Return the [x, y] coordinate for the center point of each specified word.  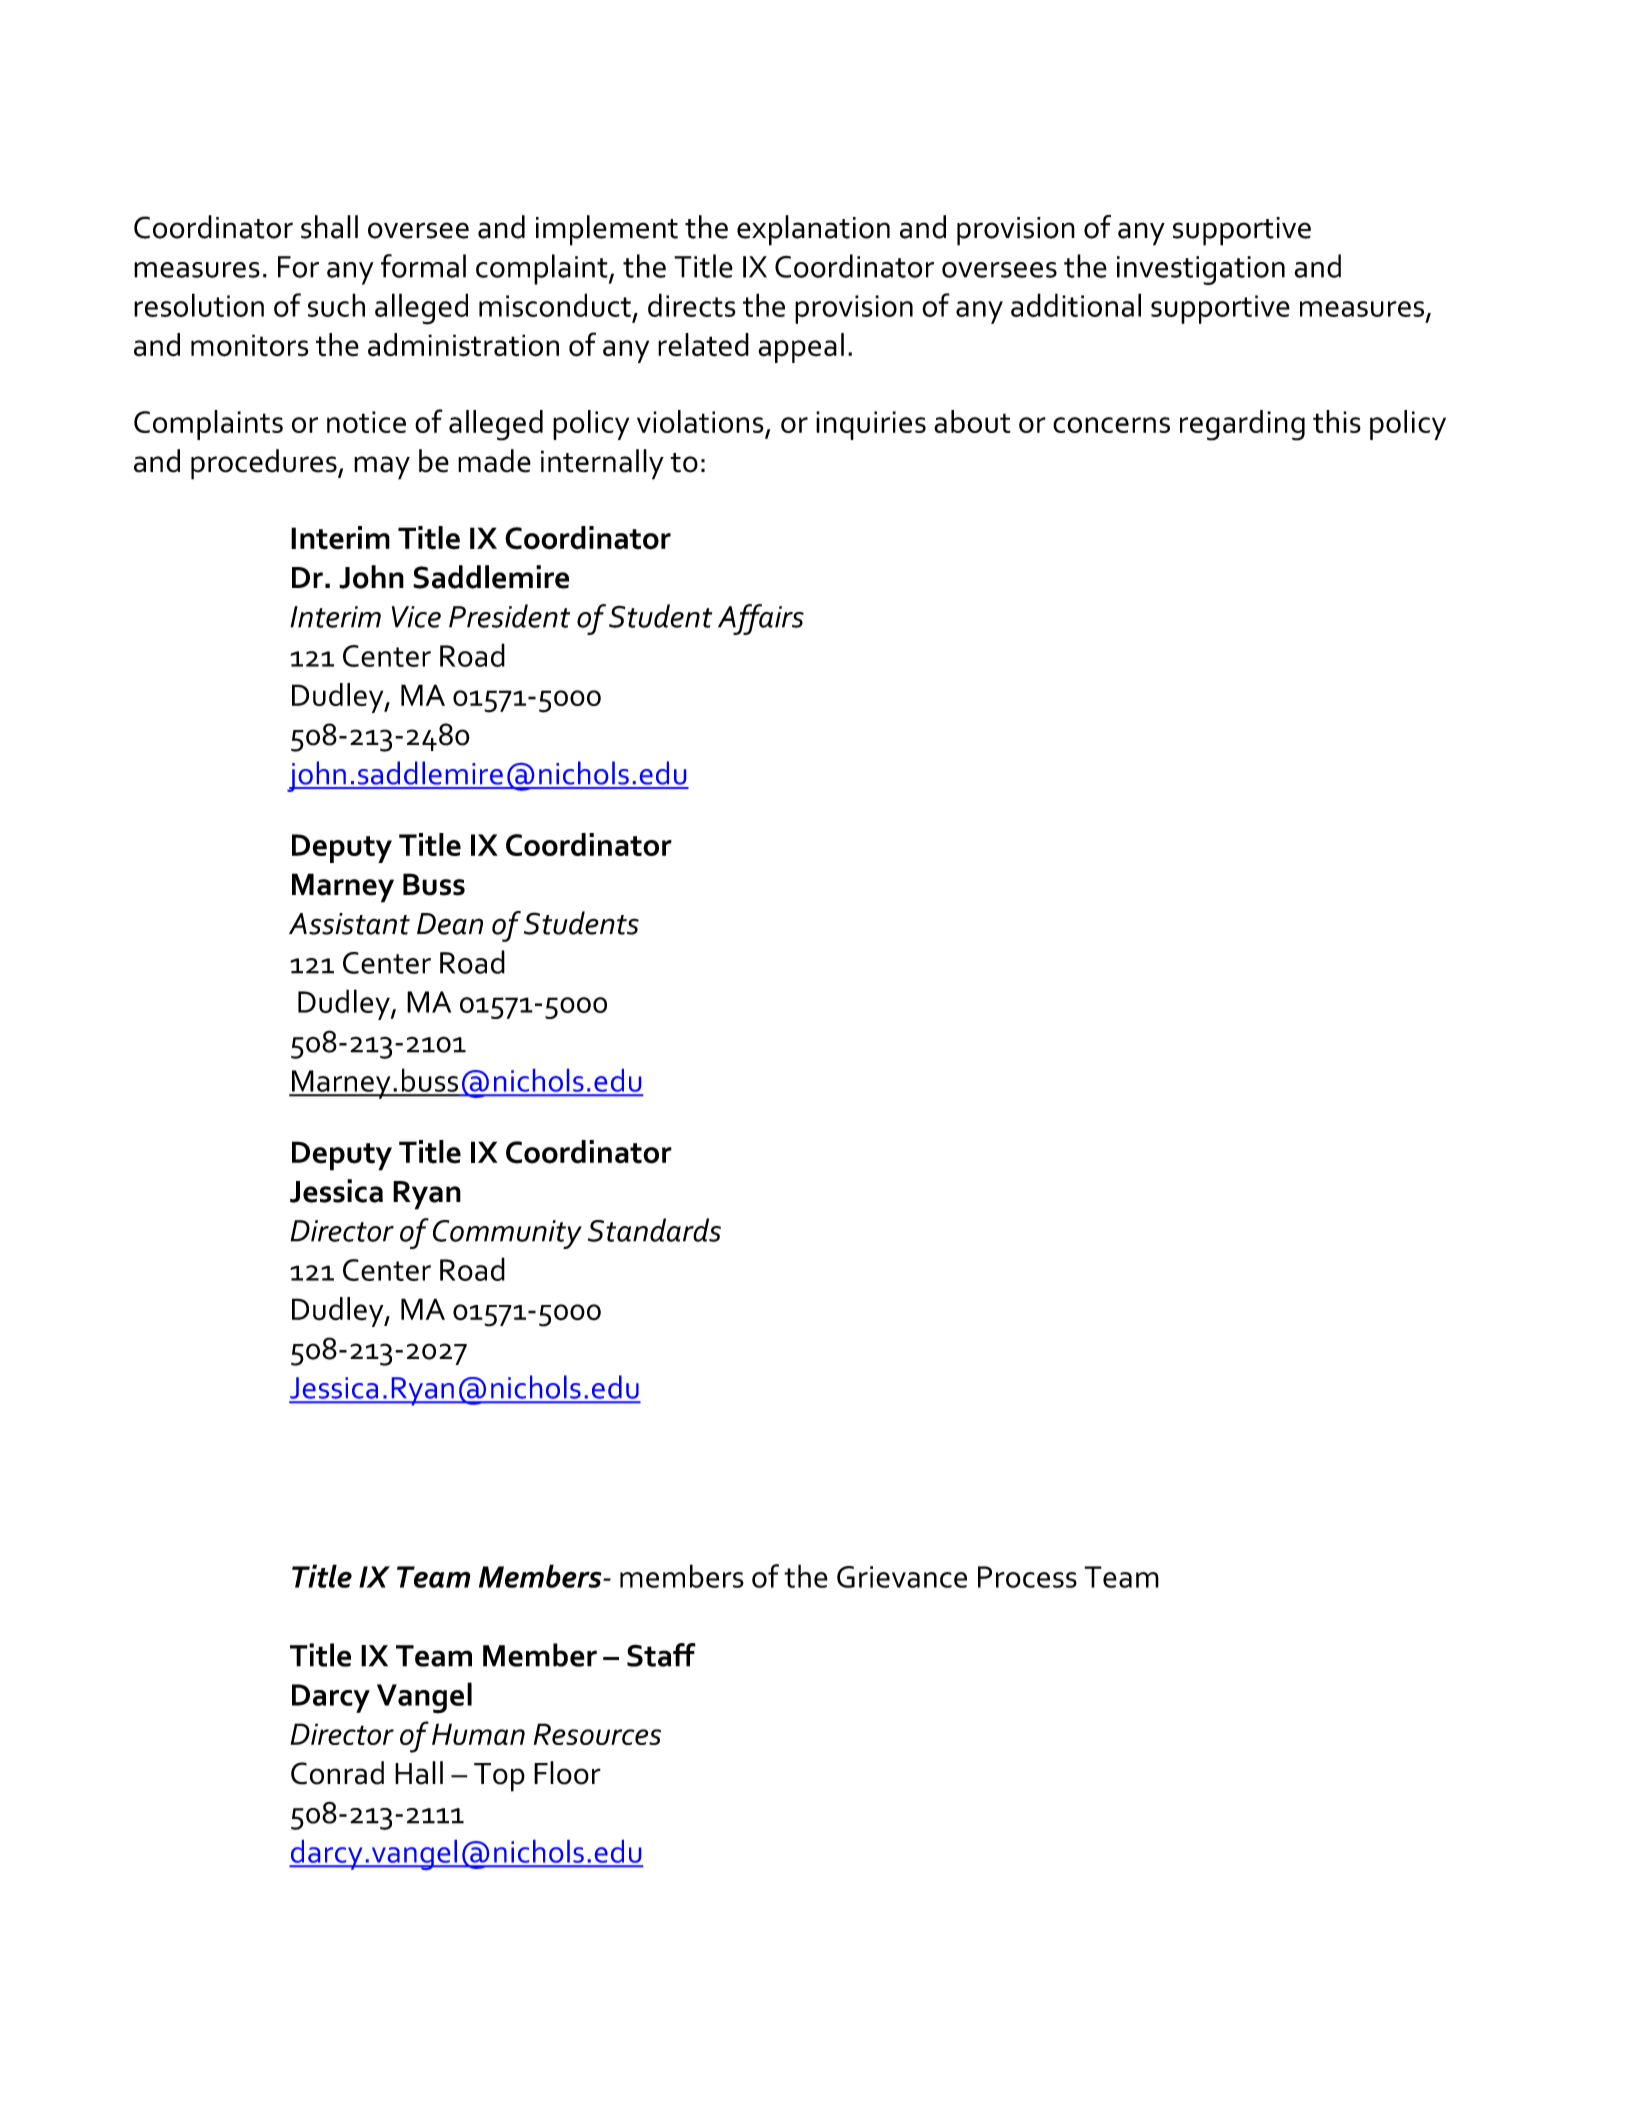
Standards [654, 1230]
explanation [813, 230]
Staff [661, 1655]
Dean [450, 924]
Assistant [349, 924]
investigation [1201, 270]
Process [1027, 1577]
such [336, 305]
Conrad [337, 1773]
